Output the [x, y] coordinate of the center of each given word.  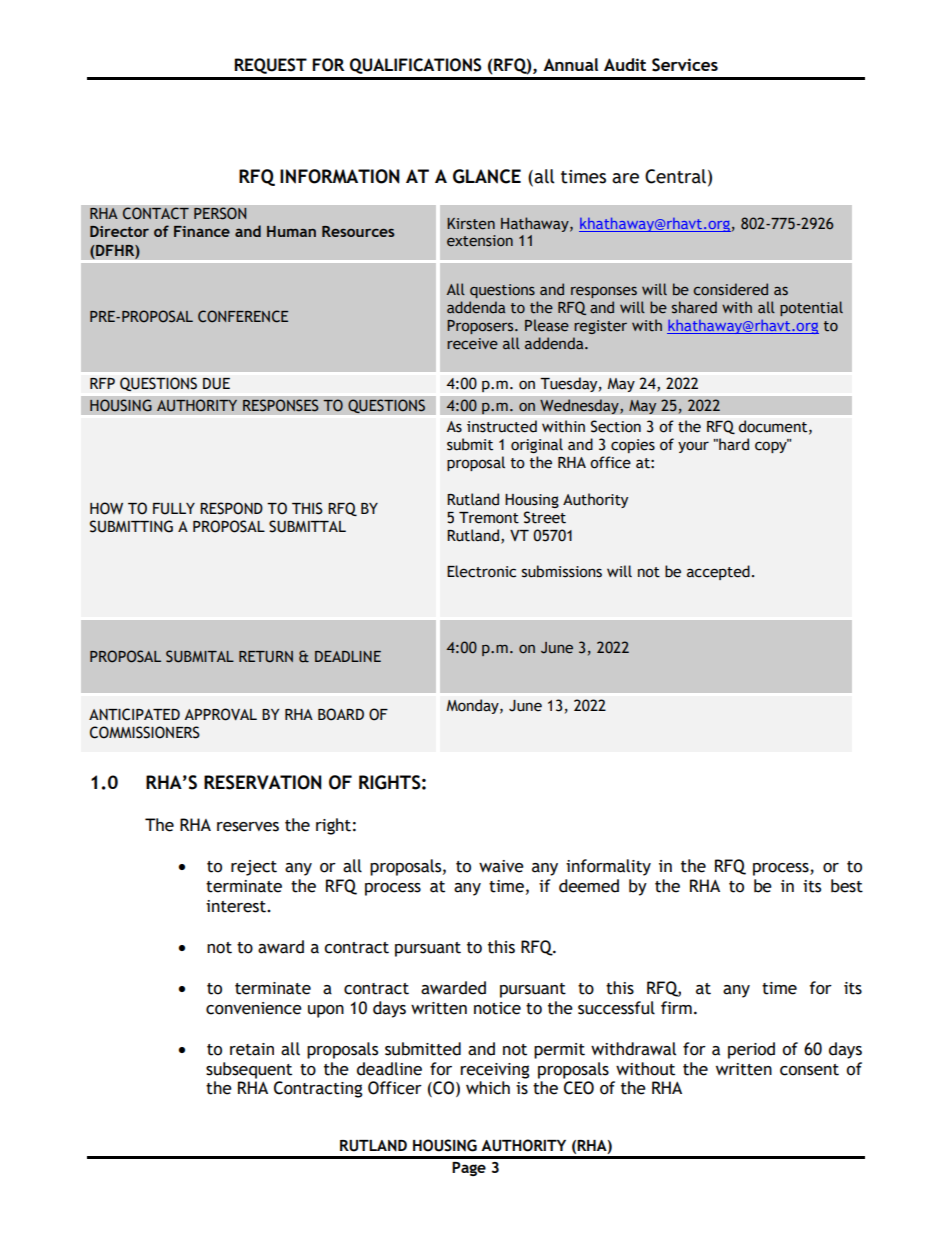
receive [472, 344]
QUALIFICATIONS [416, 66]
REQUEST [270, 66]
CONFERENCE [243, 316]
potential [811, 308]
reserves [248, 827]
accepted [718, 572]
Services [685, 65]
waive [501, 866]
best [847, 886]
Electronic [481, 571]
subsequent [249, 1070]
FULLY [174, 509]
